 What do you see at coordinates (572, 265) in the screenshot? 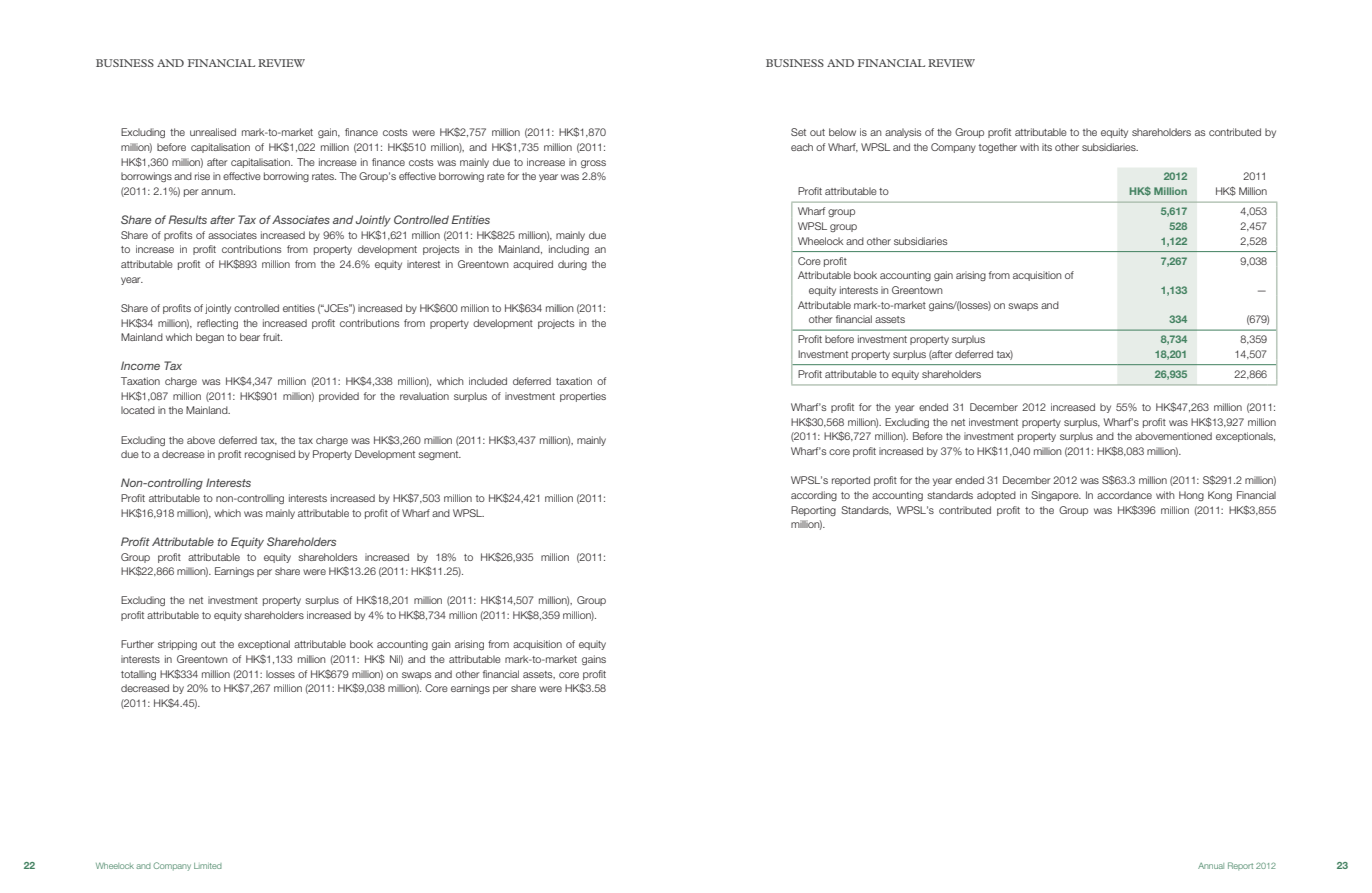
I see `during` at bounding box center [572, 265].
